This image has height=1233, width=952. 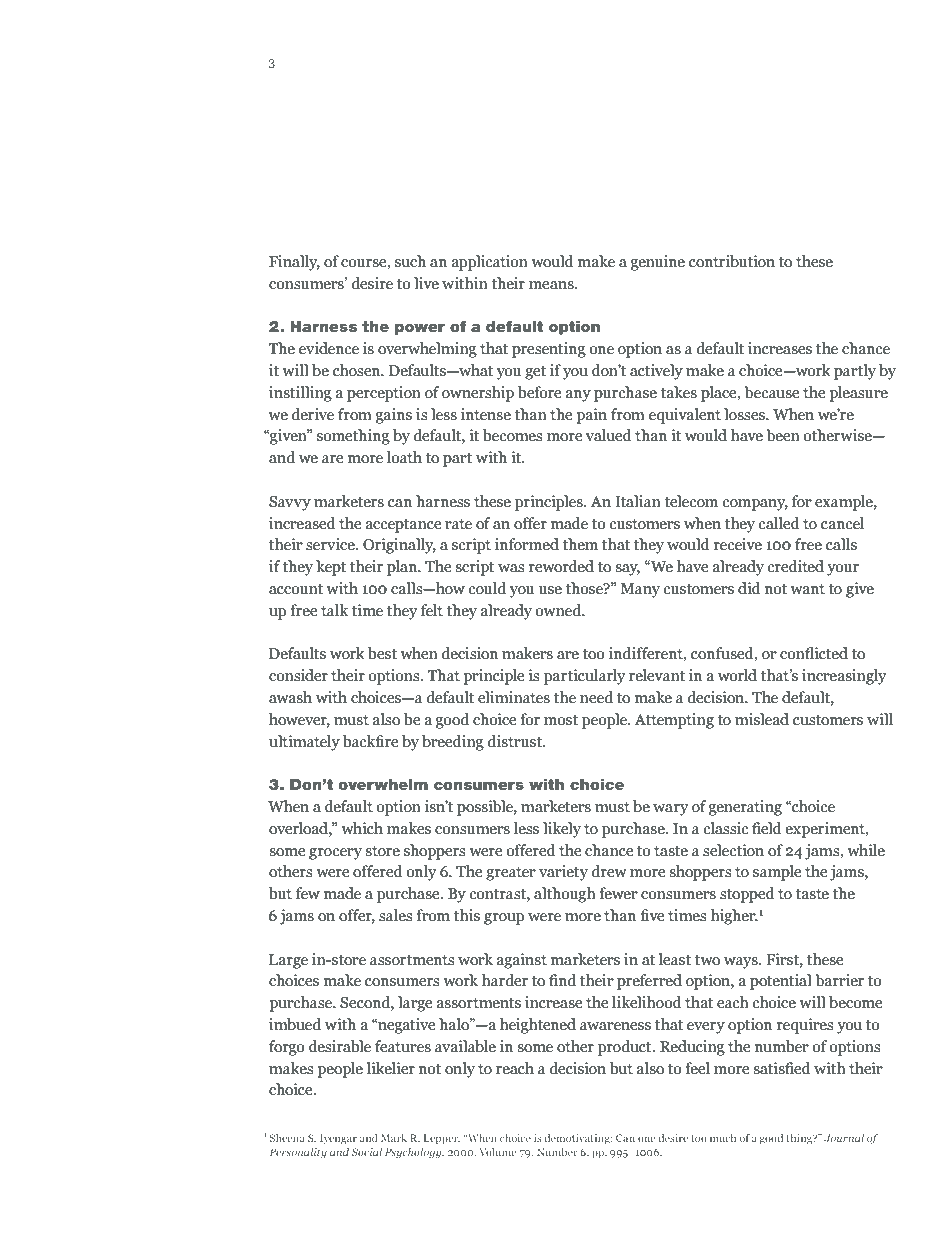 I want to click on presenting, so click(x=549, y=350).
